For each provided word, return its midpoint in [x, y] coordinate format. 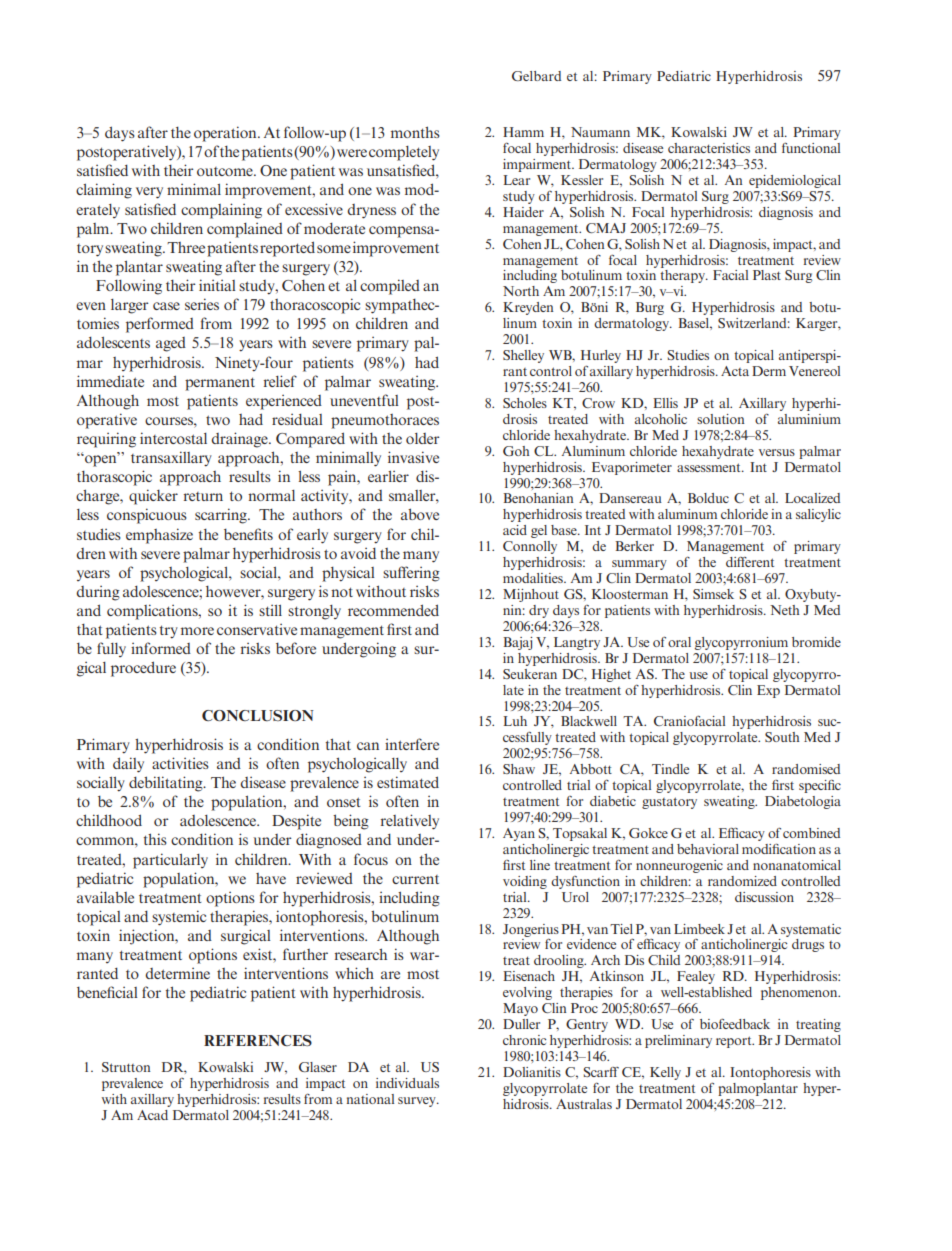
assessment [710, 467]
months [415, 132]
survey [418, 1102]
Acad [152, 1115]
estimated [408, 782]
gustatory [669, 803]
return [203, 496]
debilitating [167, 784]
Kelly [665, 1073]
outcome [226, 171]
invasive [413, 457]
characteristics [709, 148]
